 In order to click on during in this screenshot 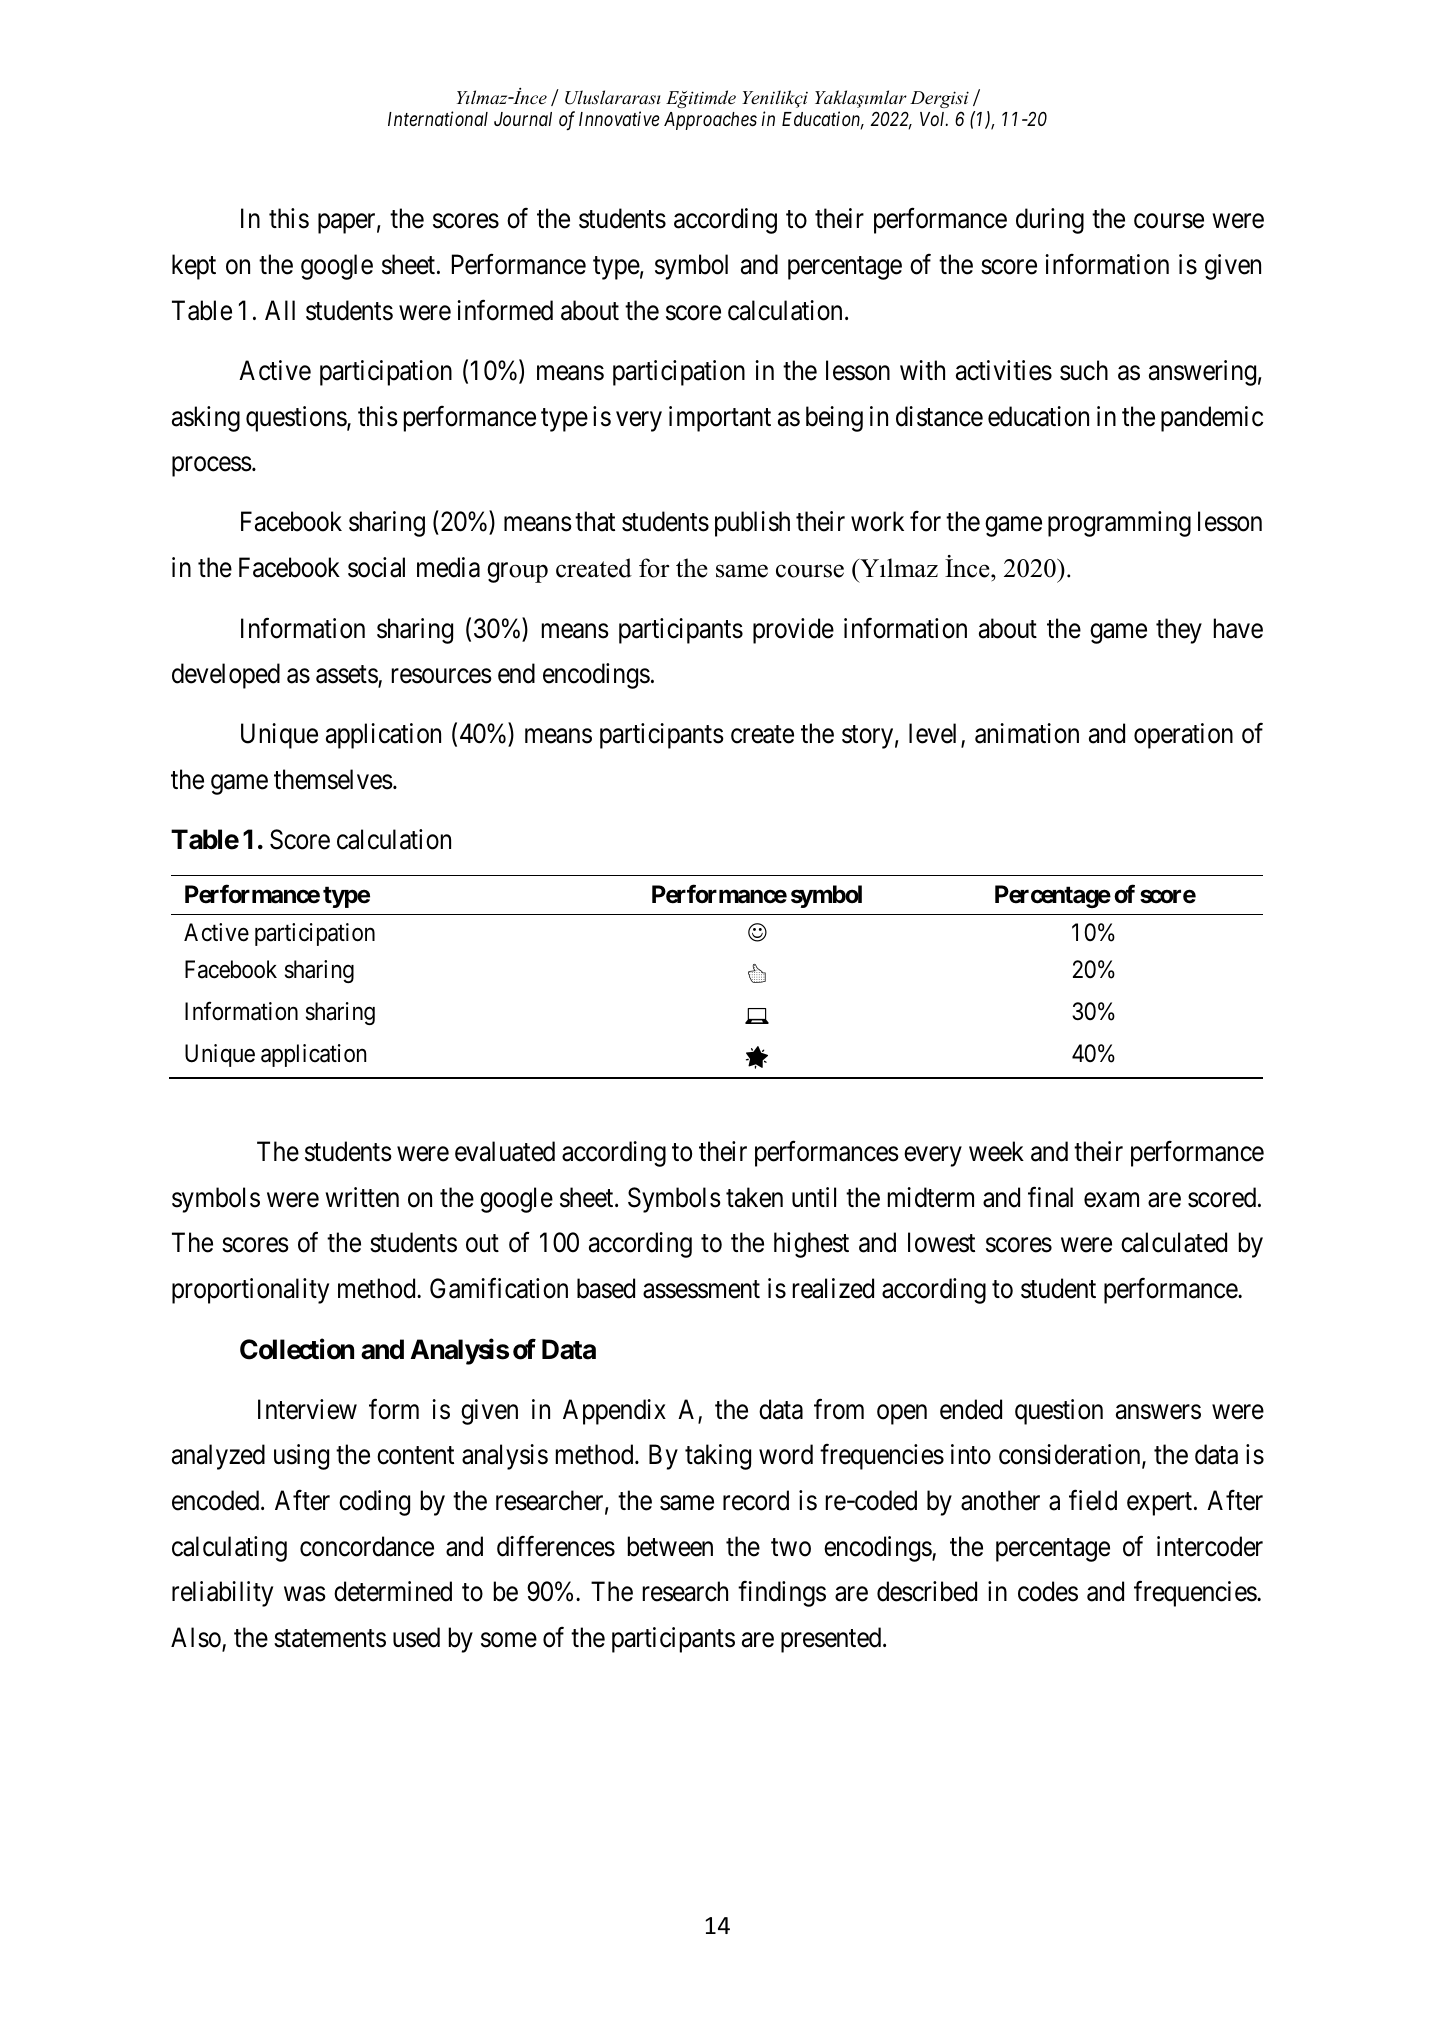, I will do `click(1050, 221)`.
